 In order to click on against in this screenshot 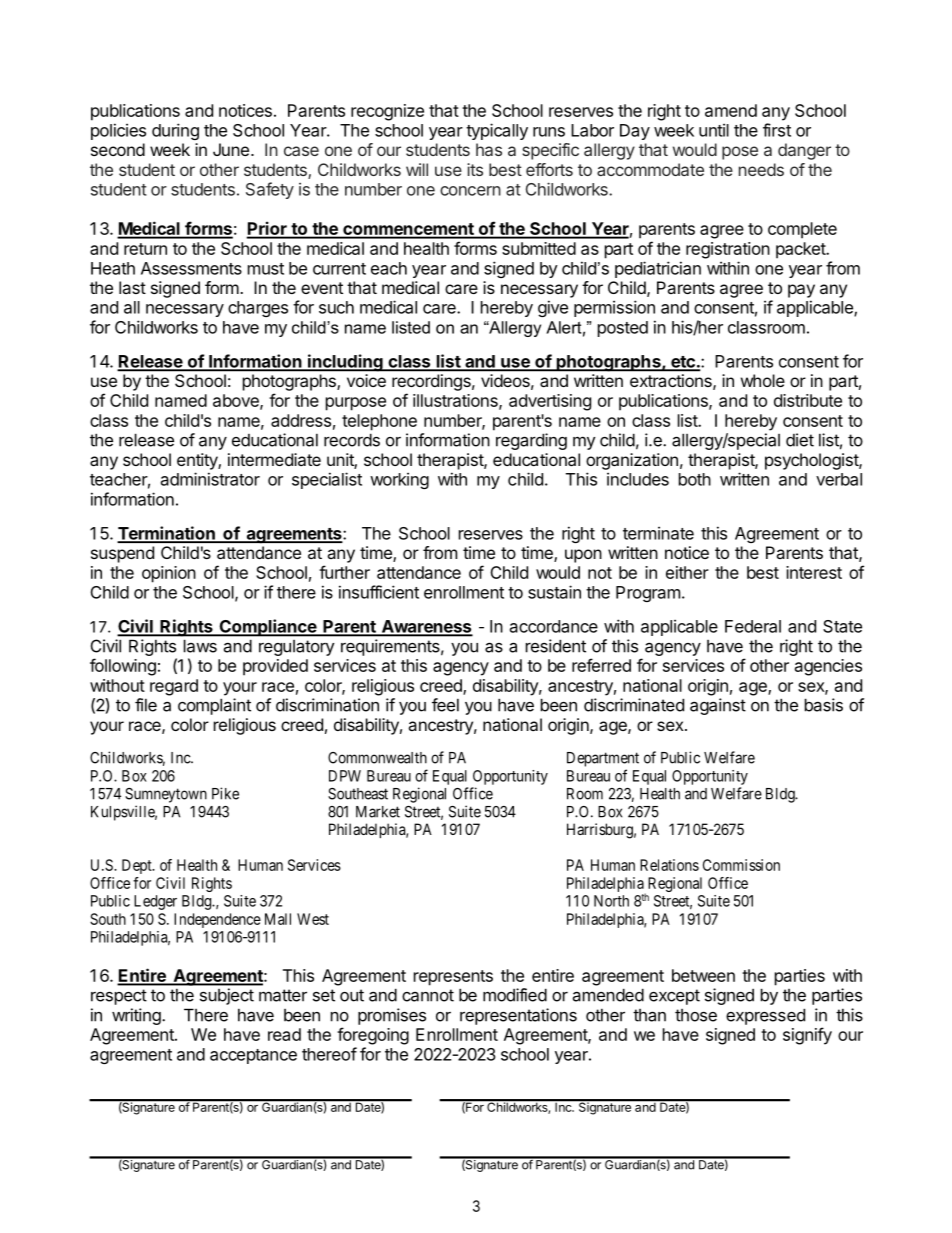, I will do `click(718, 706)`.
